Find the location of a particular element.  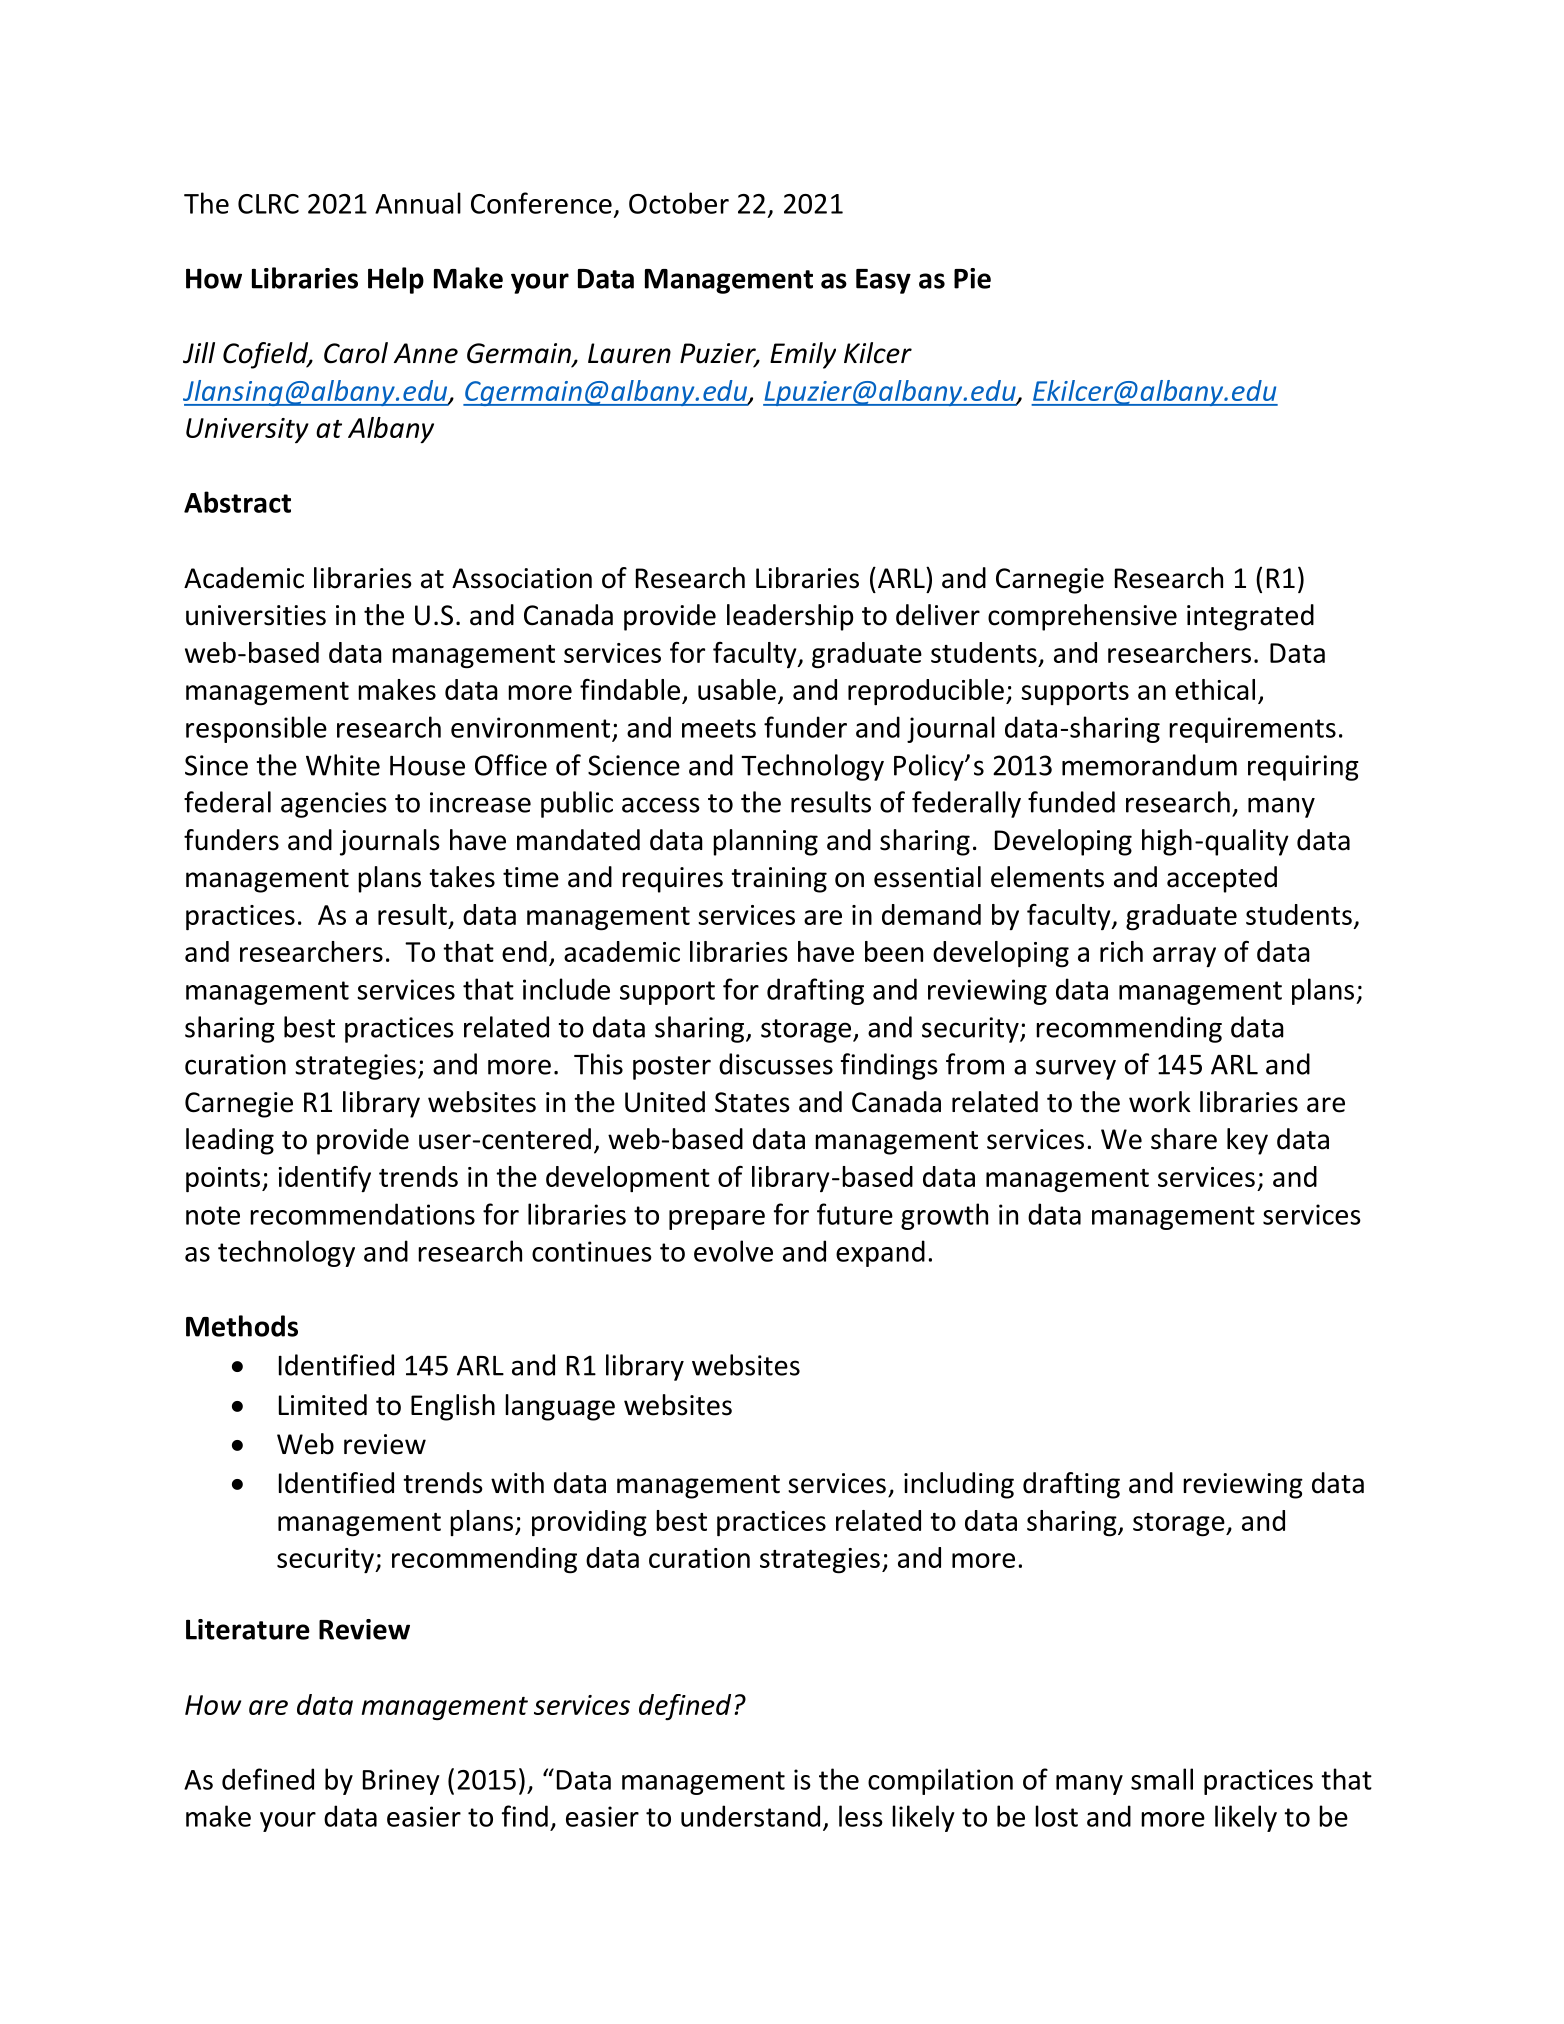

universities is located at coordinates (256, 615).
